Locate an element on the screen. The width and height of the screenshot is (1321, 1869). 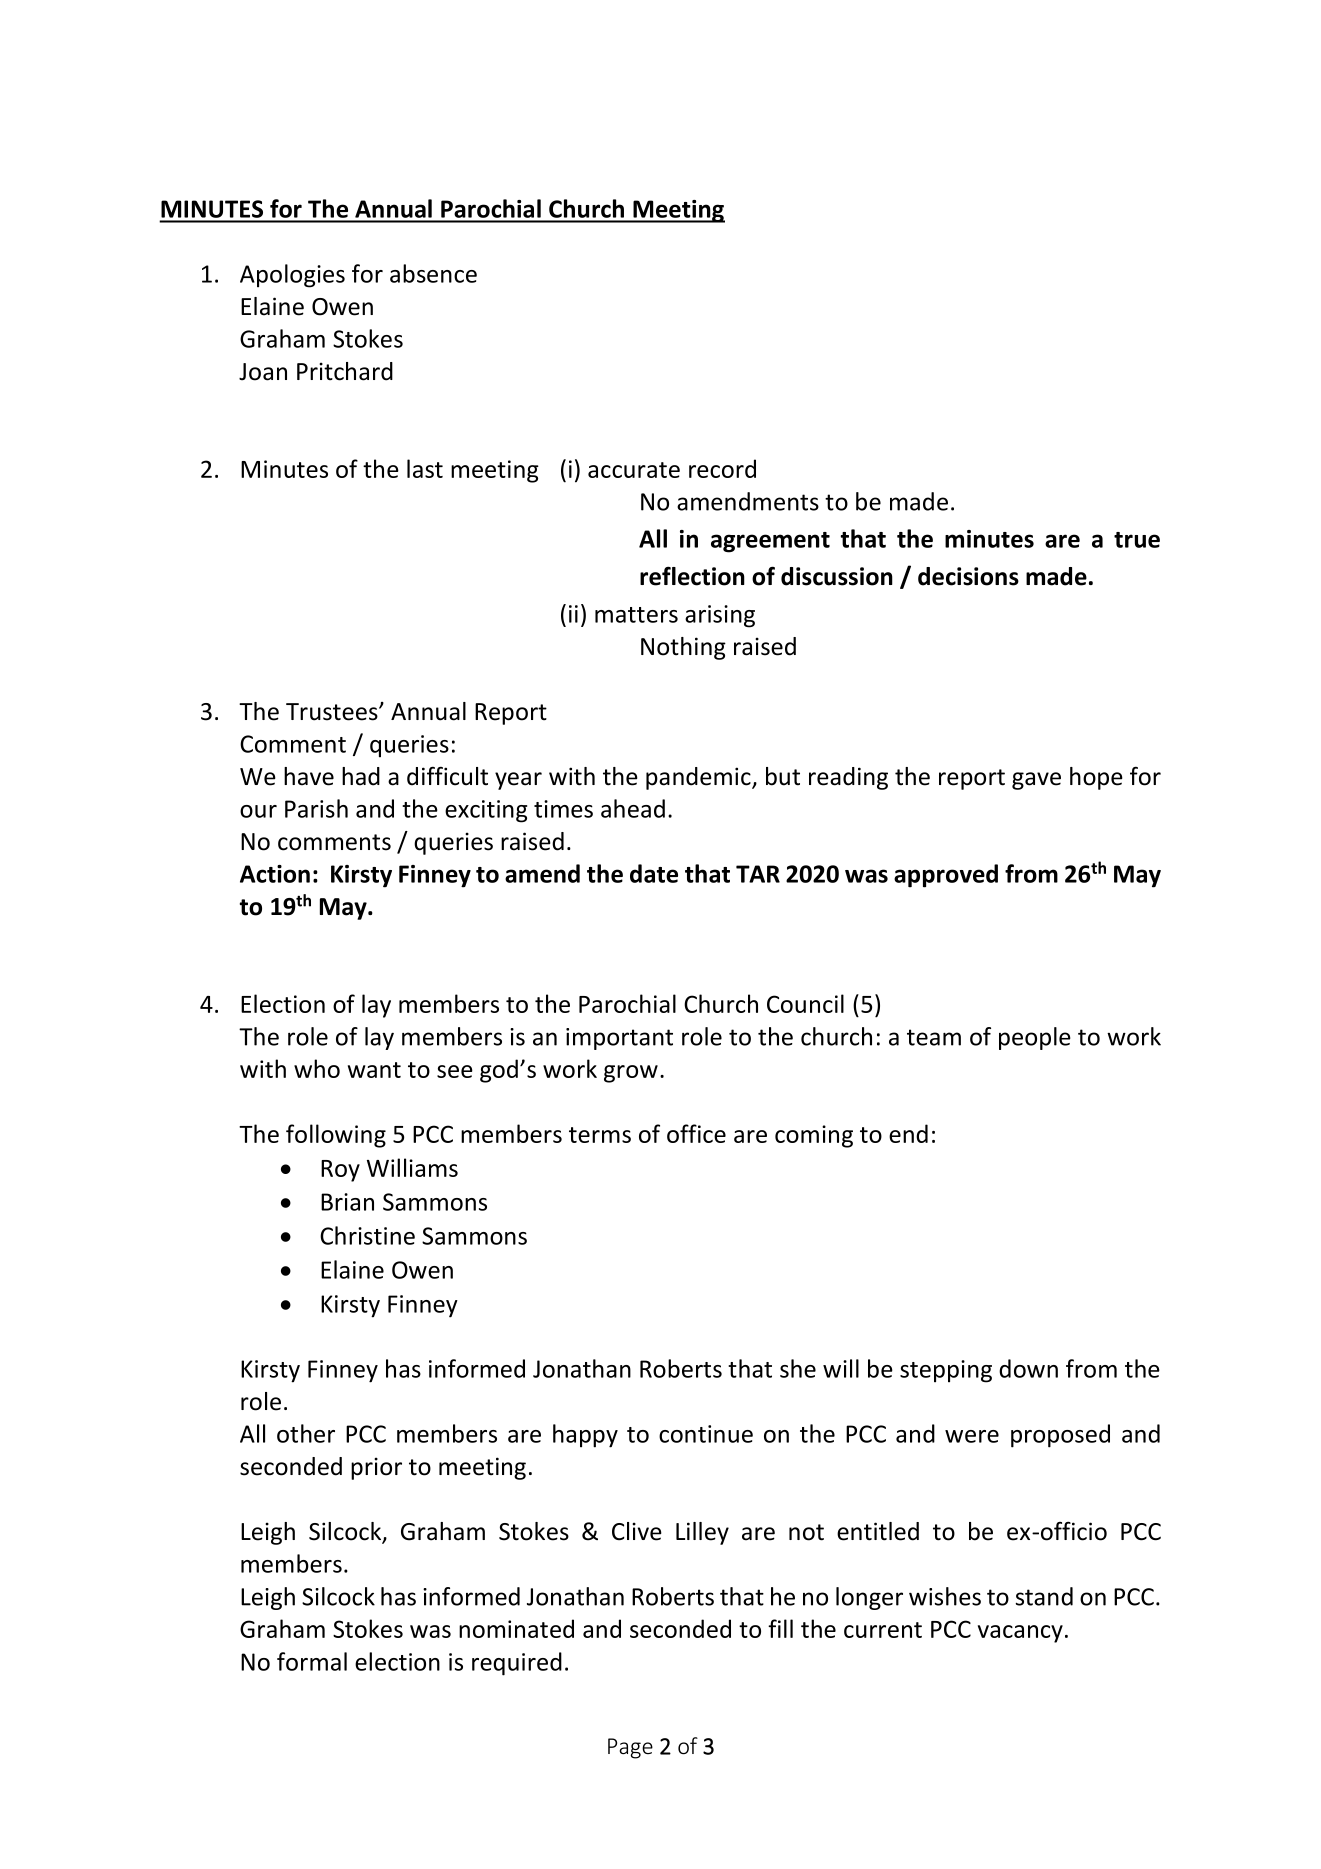
Page is located at coordinates (630, 1748).
